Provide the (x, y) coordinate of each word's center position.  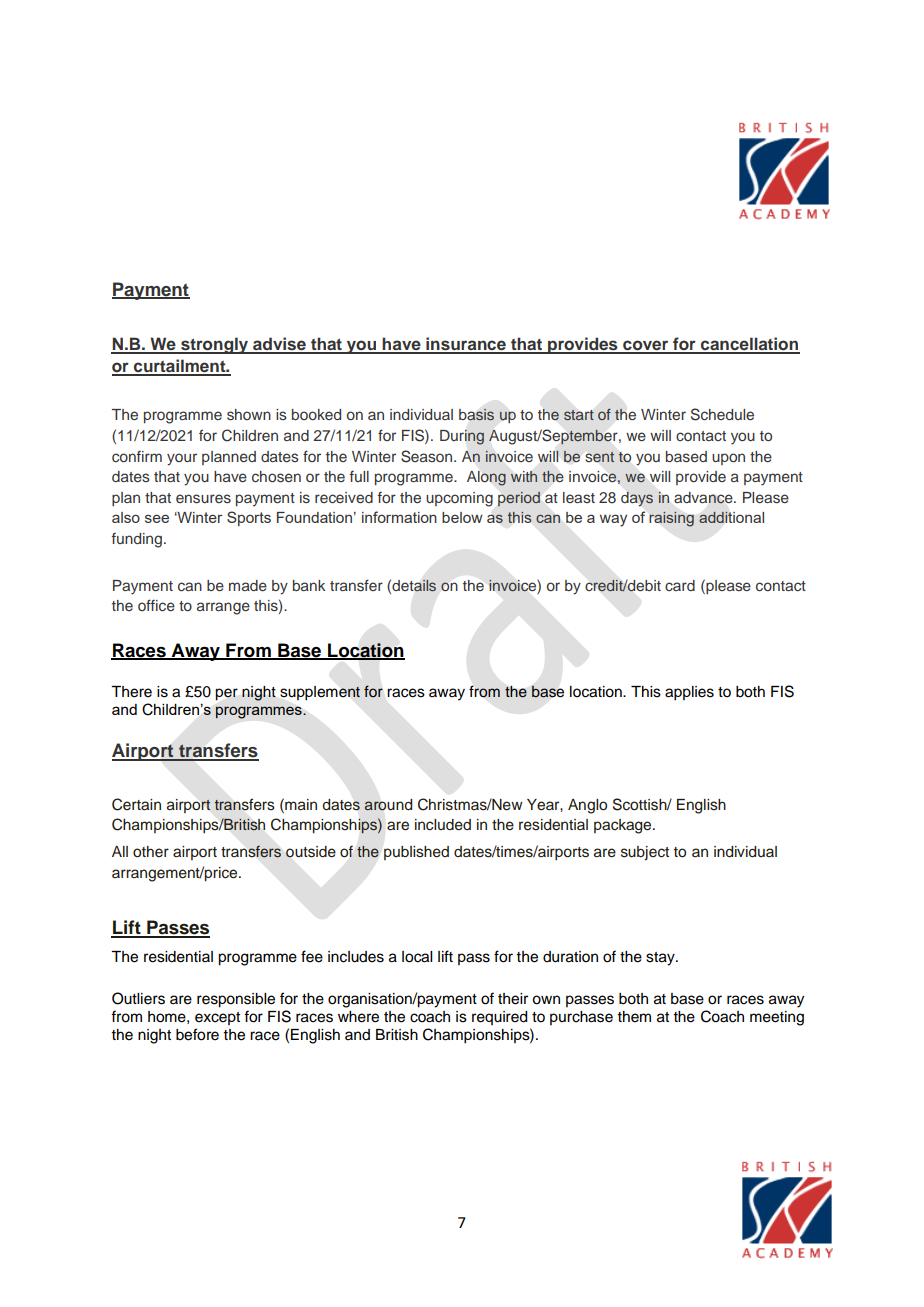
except (217, 1018)
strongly (215, 345)
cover (646, 346)
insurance (466, 345)
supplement (320, 693)
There (131, 692)
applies (689, 693)
